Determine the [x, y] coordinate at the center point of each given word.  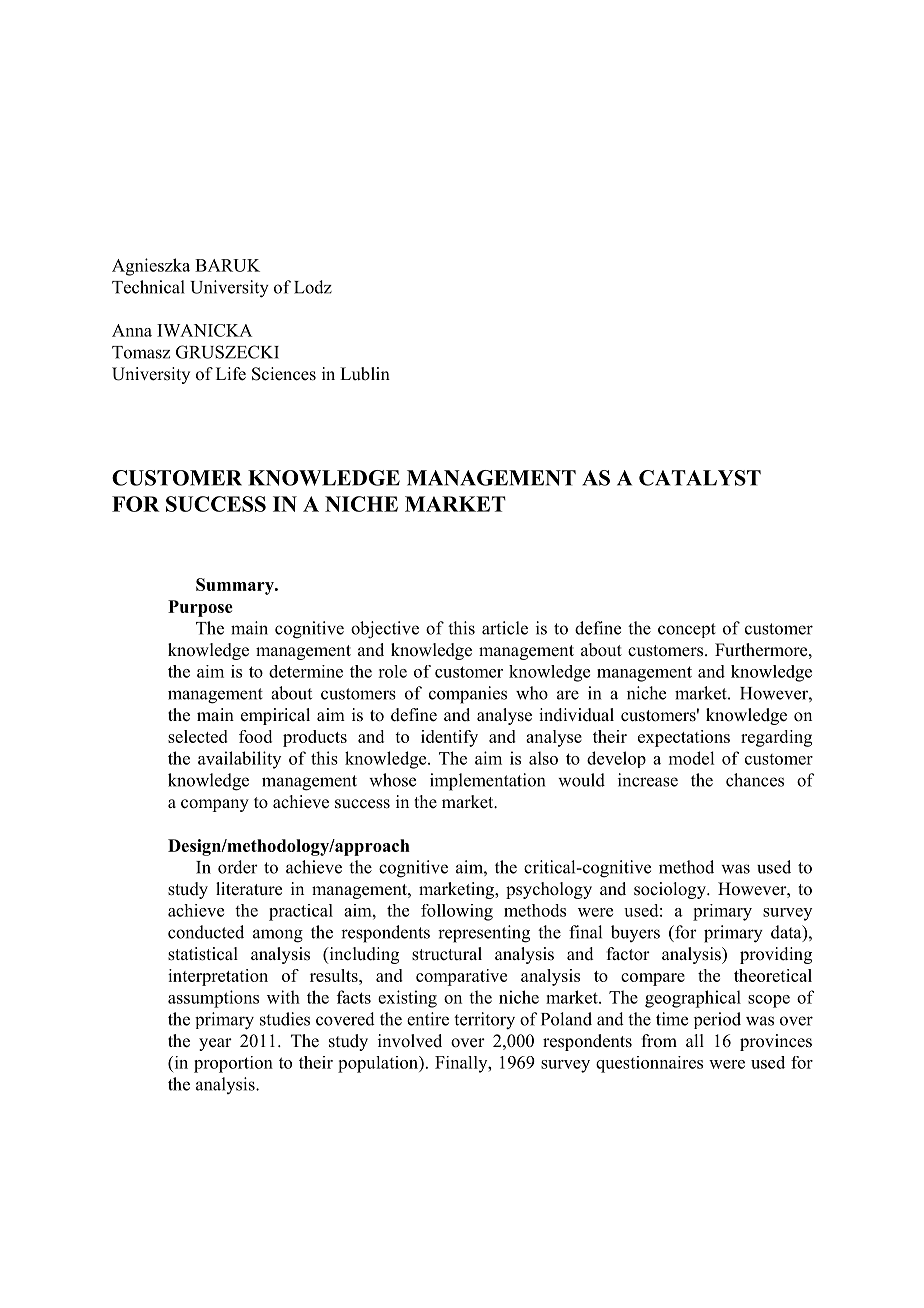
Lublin [365, 374]
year [215, 1044]
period [717, 1020]
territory [484, 1021]
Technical [148, 287]
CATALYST [700, 478]
